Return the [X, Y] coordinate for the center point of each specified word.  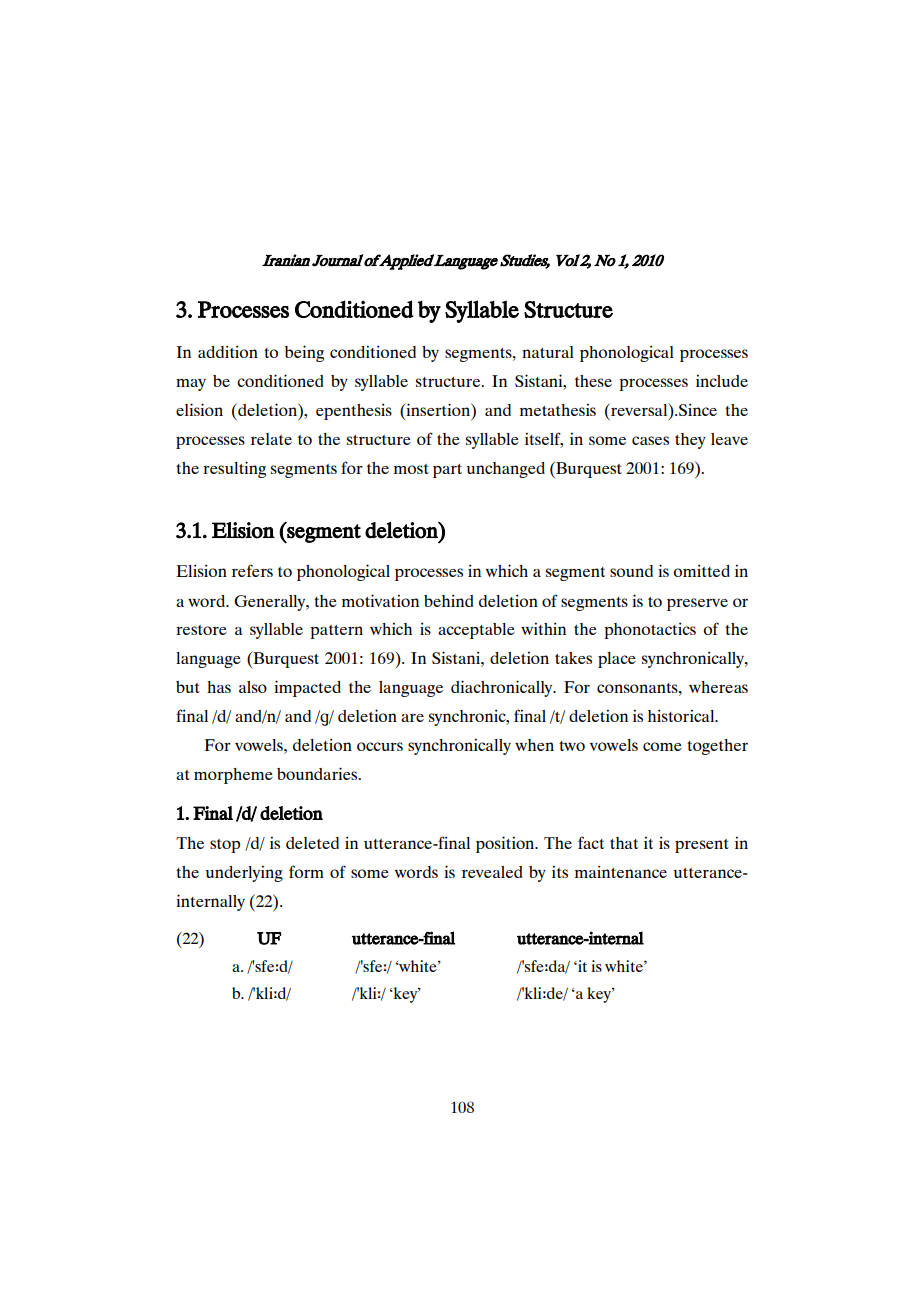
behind [449, 600]
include [722, 380]
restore [201, 630]
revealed [492, 872]
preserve [697, 604]
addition [228, 351]
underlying [244, 873]
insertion [438, 409]
